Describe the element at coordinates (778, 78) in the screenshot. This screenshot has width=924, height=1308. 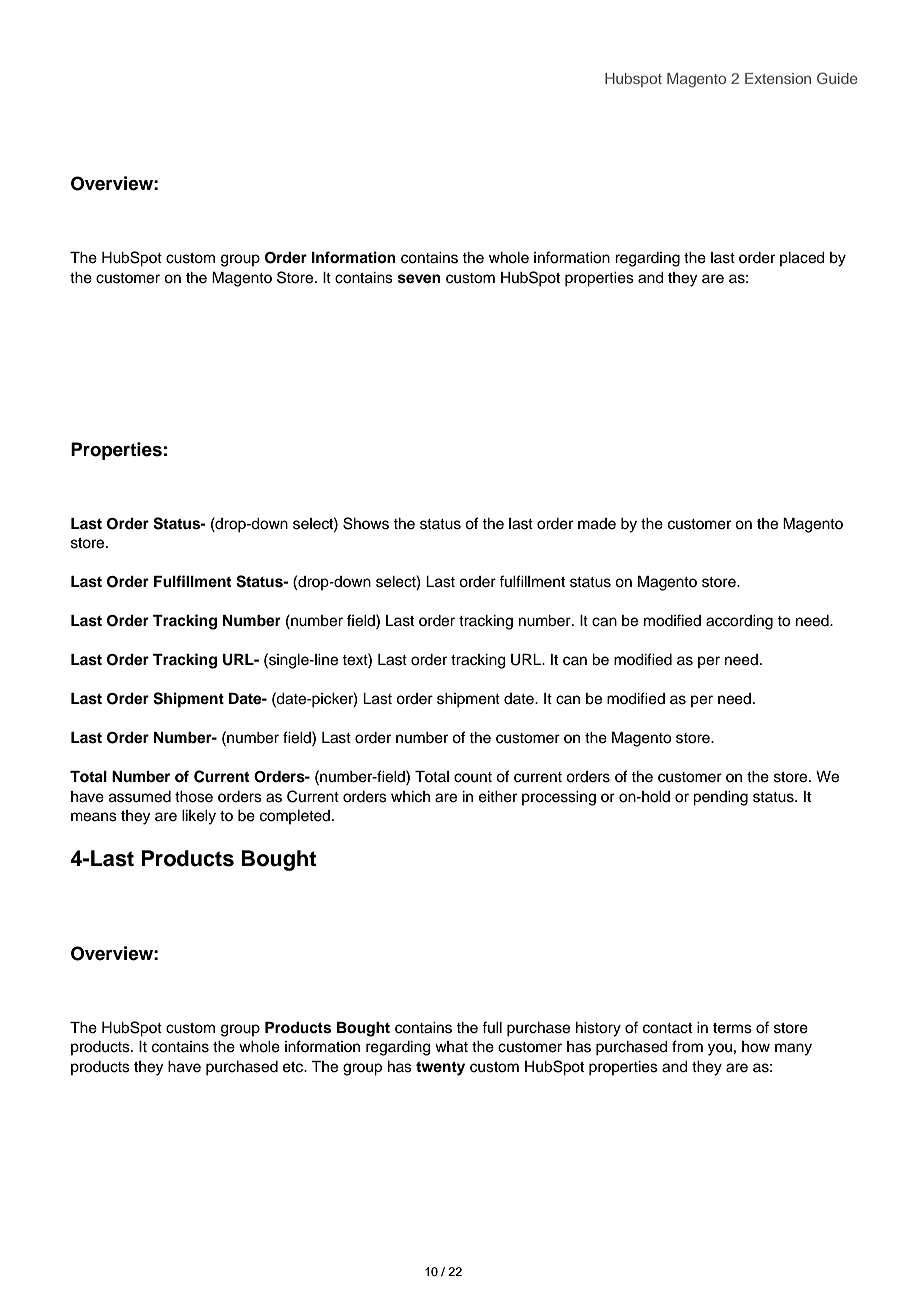
I see `Extension` at that location.
